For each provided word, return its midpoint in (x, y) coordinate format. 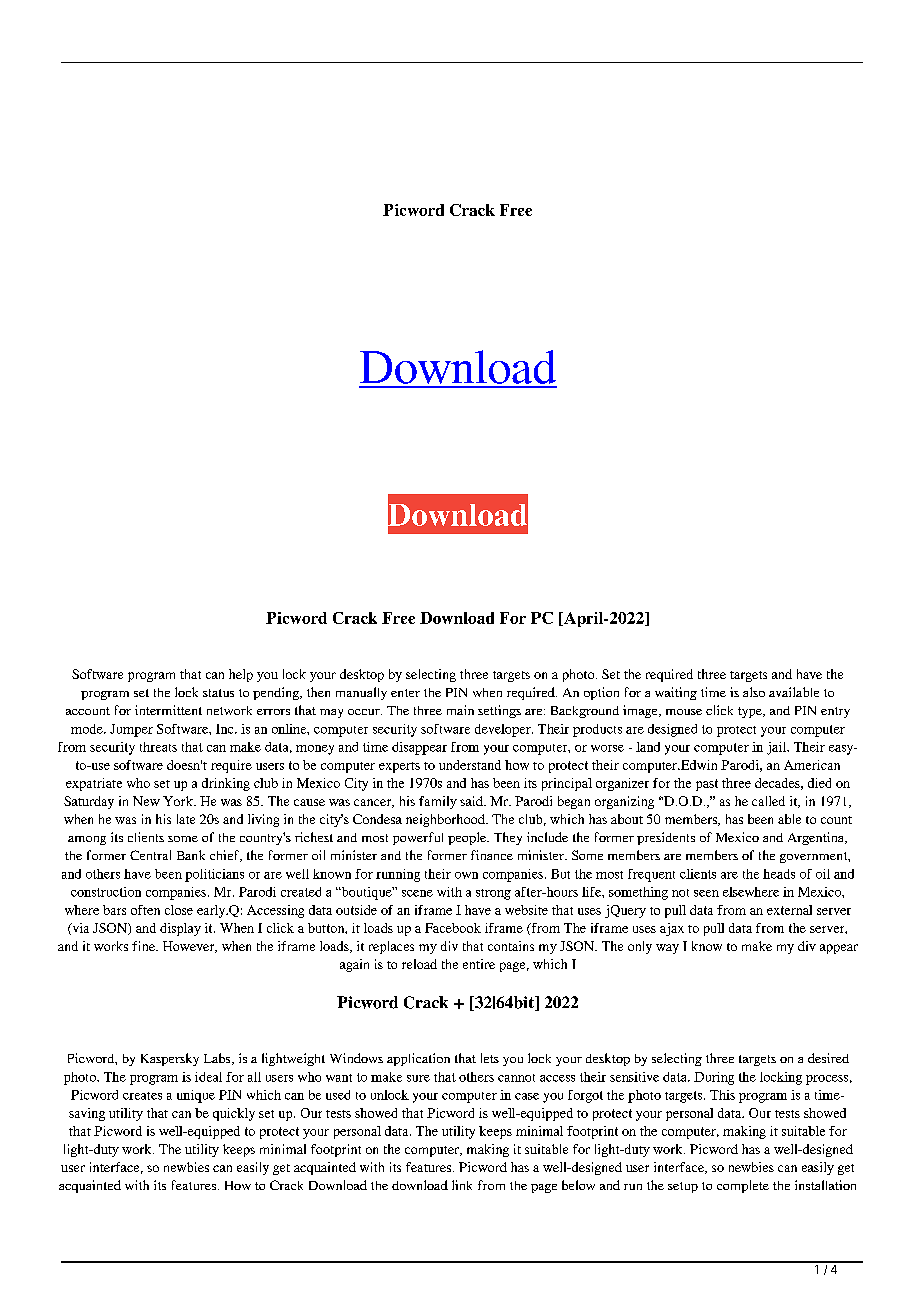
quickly (234, 1114)
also (754, 692)
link (462, 1185)
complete (743, 1186)
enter (405, 693)
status (218, 693)
